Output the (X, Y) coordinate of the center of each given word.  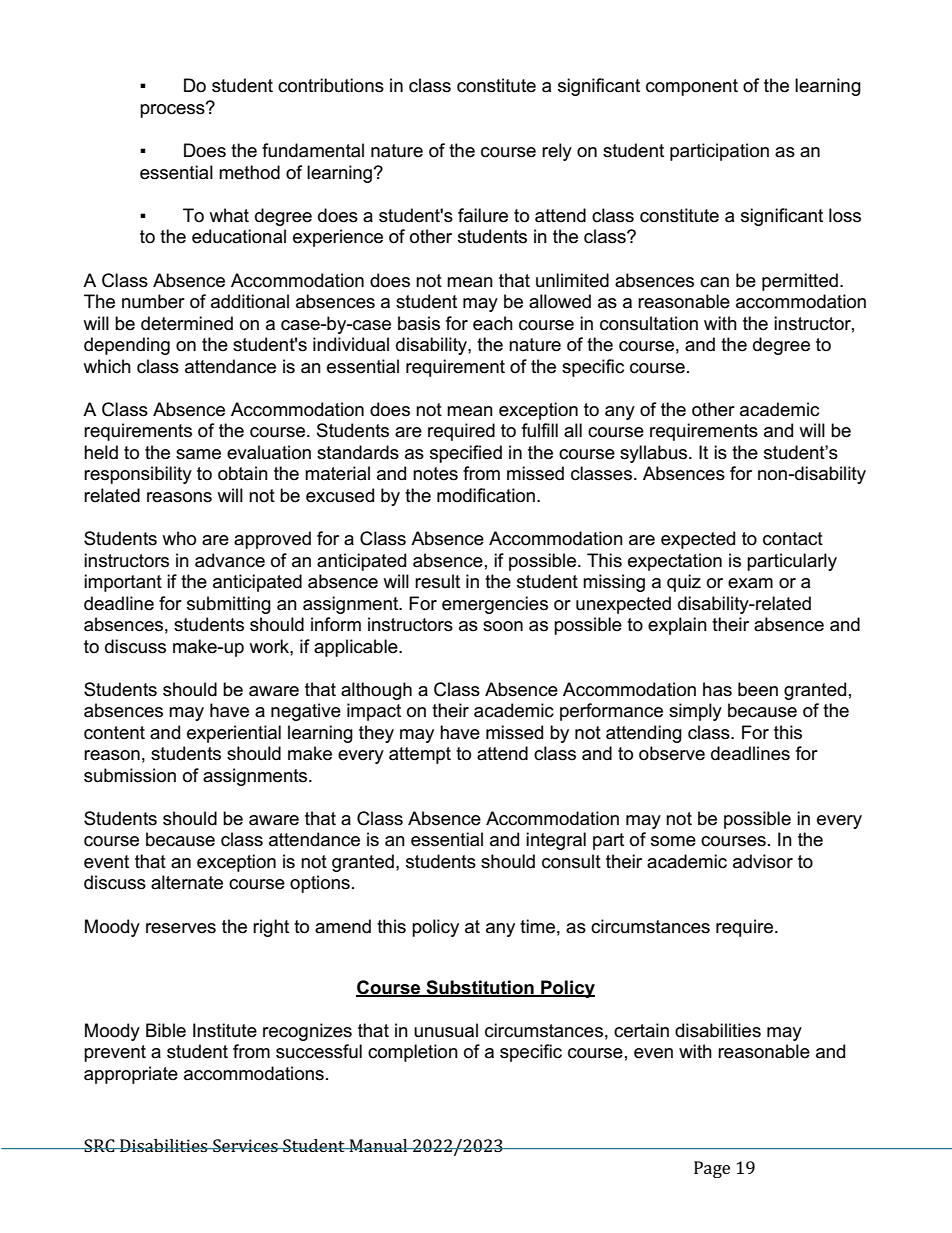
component (692, 87)
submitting (229, 605)
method (249, 172)
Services (245, 1145)
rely (557, 152)
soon (503, 626)
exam (750, 583)
